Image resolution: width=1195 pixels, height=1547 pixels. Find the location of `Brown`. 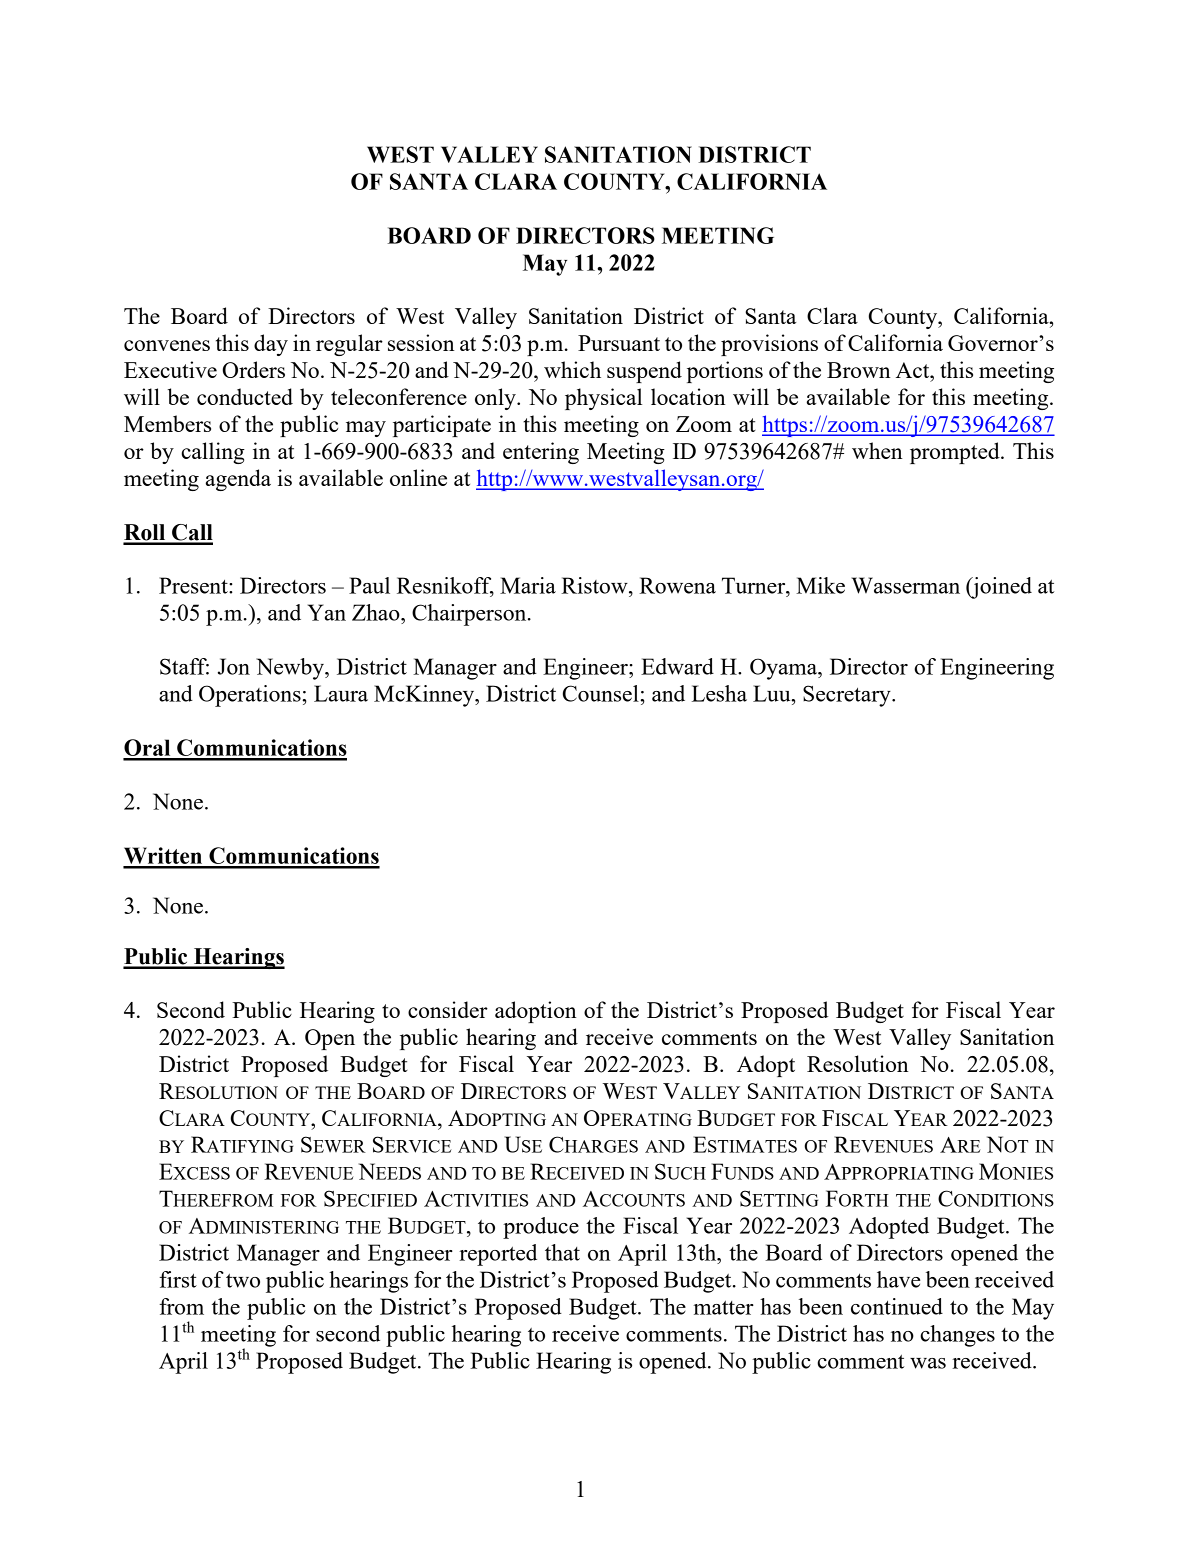

Brown is located at coordinates (859, 370).
